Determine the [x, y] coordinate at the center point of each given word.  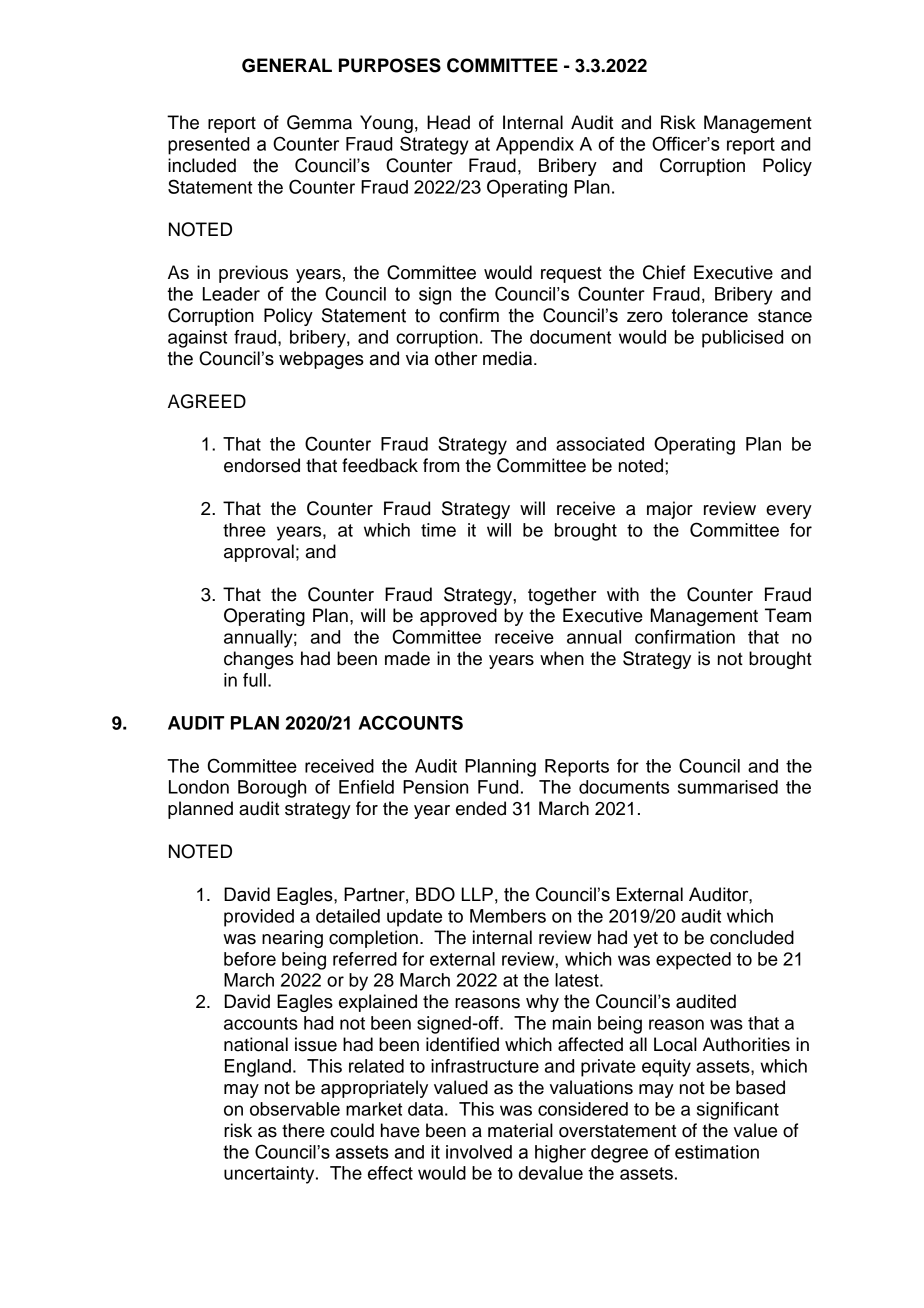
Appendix [535, 146]
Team [788, 615]
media [509, 358]
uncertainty [270, 1175]
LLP [477, 894]
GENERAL [287, 65]
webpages [321, 360]
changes [259, 660]
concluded [752, 937]
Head [448, 122]
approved [458, 617]
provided [259, 918]
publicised [742, 339]
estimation [717, 1152]
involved [479, 1152]
